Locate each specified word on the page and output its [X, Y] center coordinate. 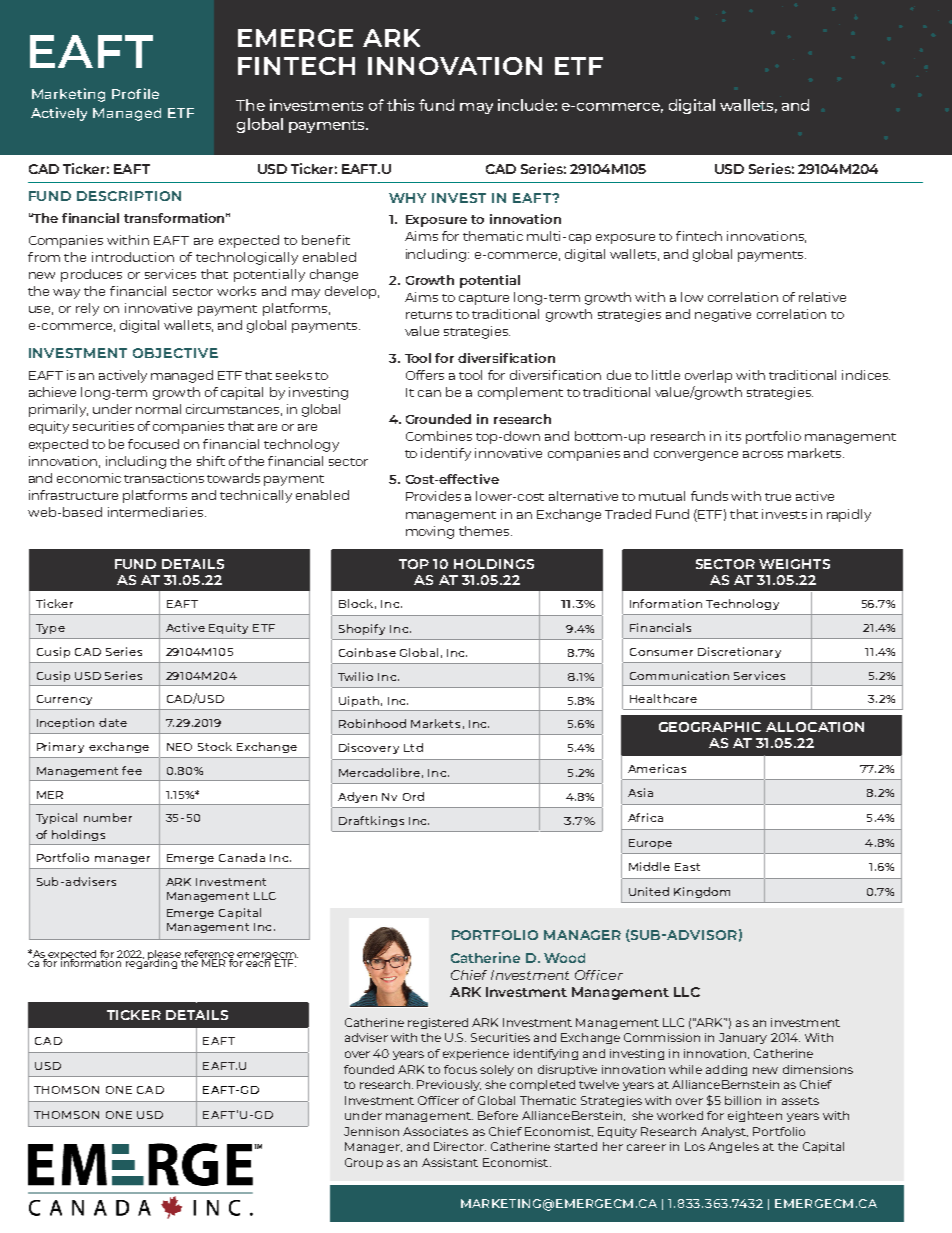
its [733, 436]
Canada [242, 857]
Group [364, 1163]
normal [158, 409]
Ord [413, 796]
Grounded [438, 419]
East [687, 867]
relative [822, 297]
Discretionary [739, 652]
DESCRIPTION [129, 196]
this [400, 105]
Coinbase [367, 652]
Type [50, 629]
